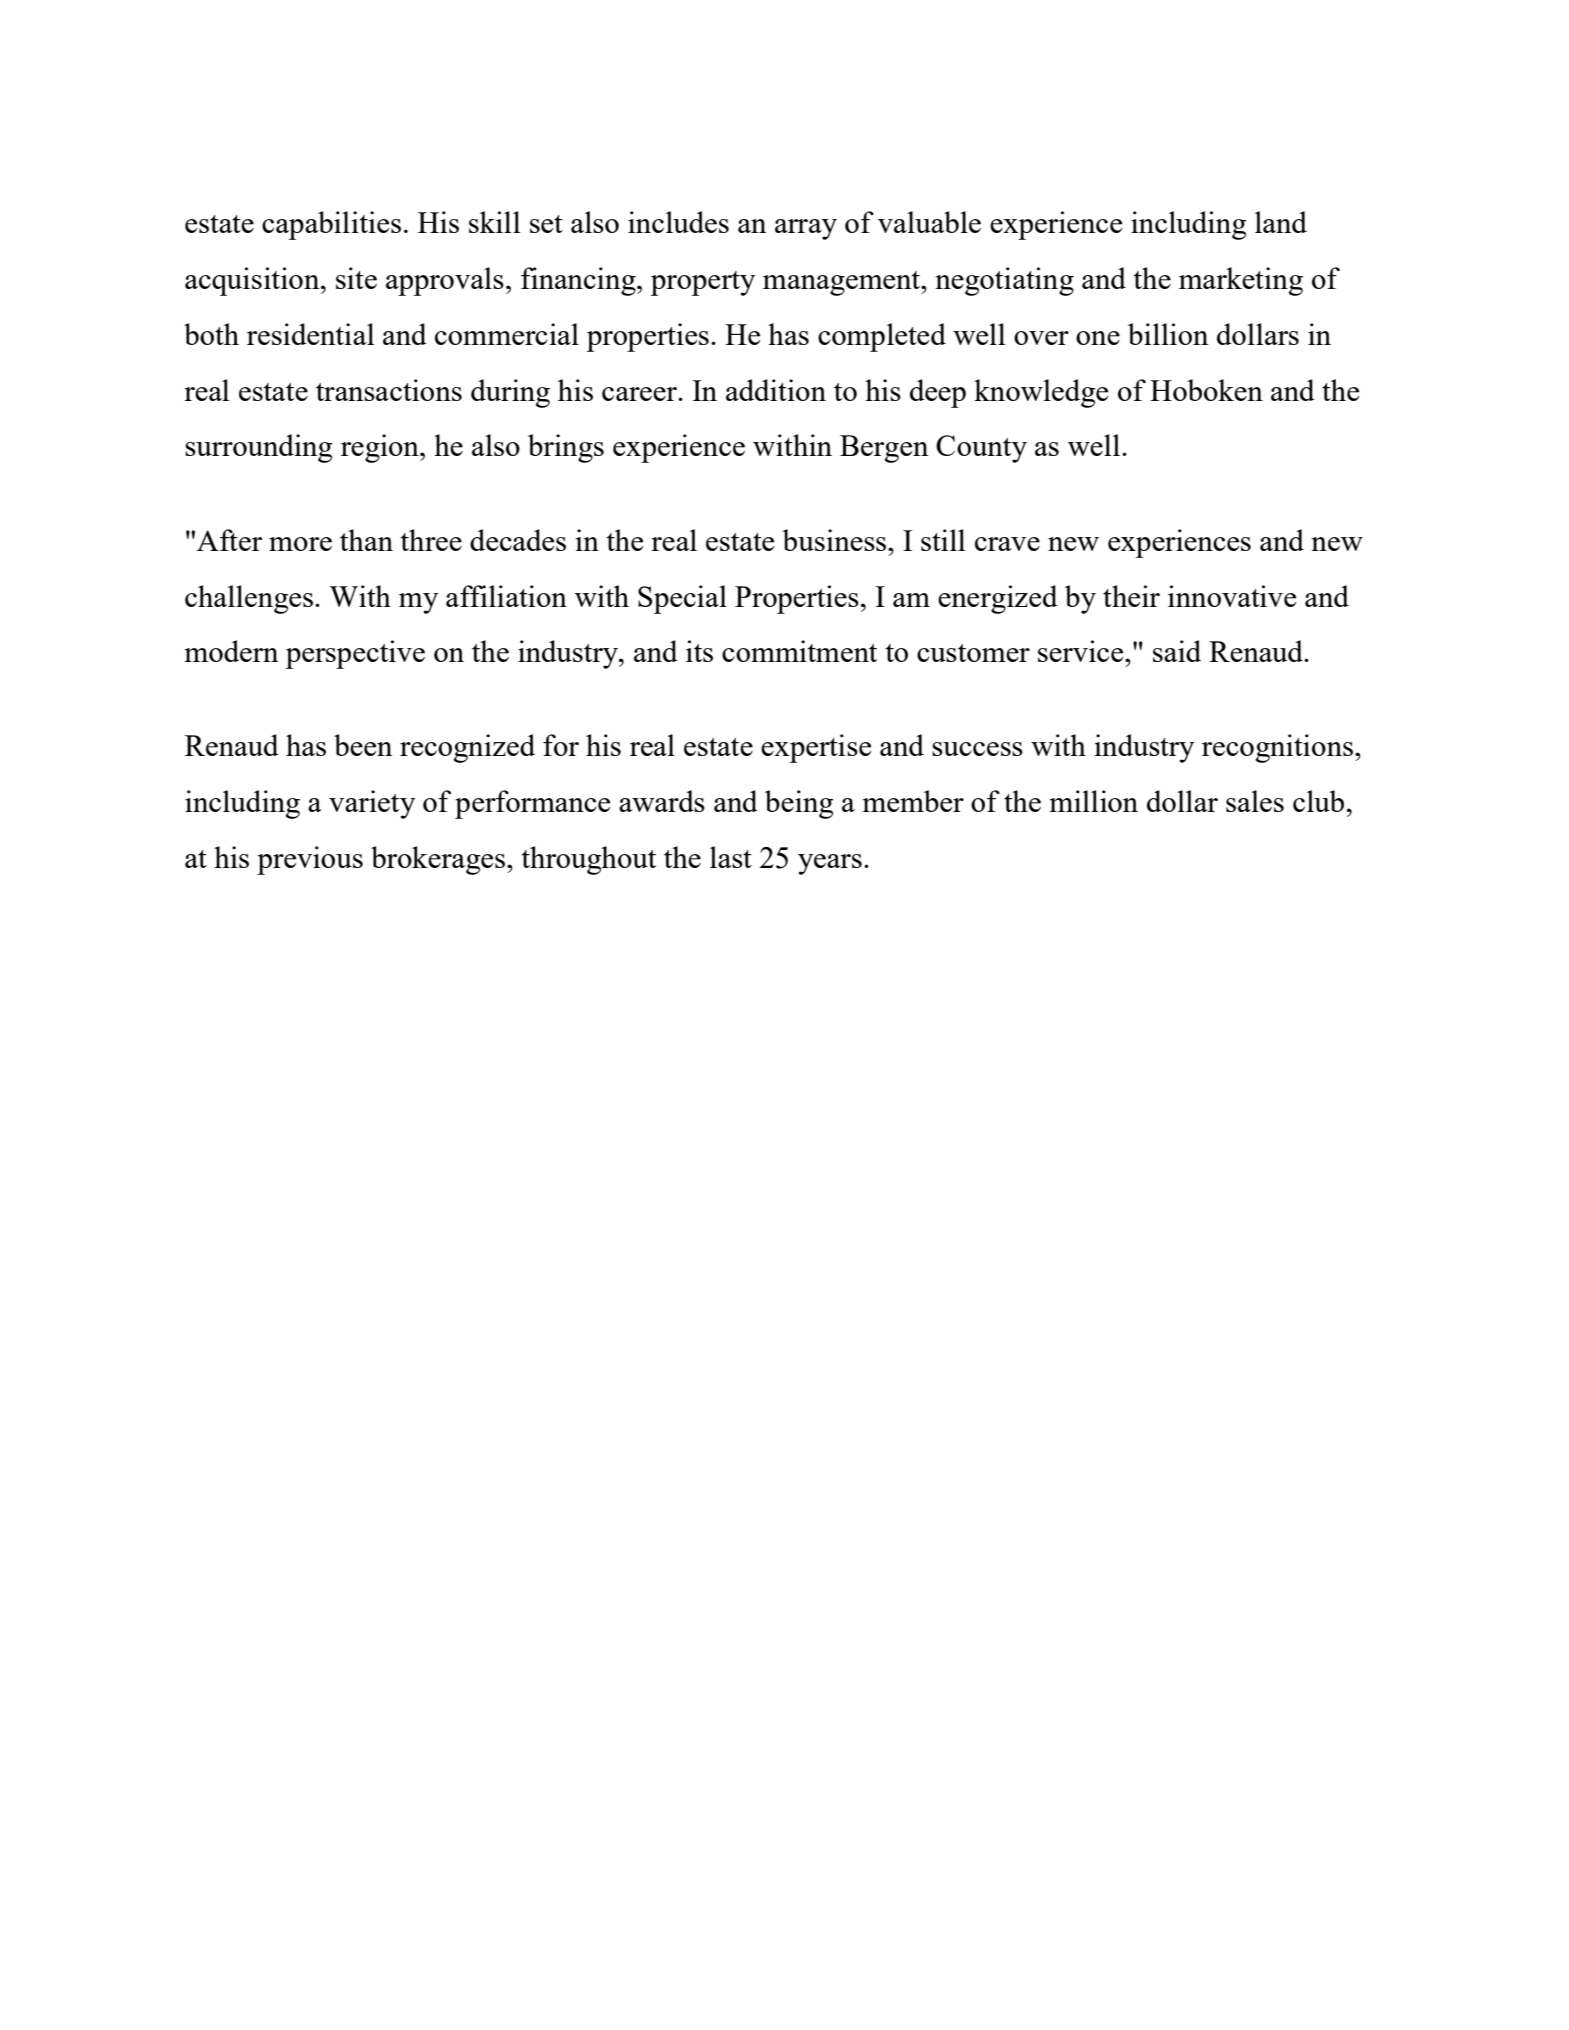  Describe the element at coordinates (835, 540) in the screenshot. I see `business` at that location.
